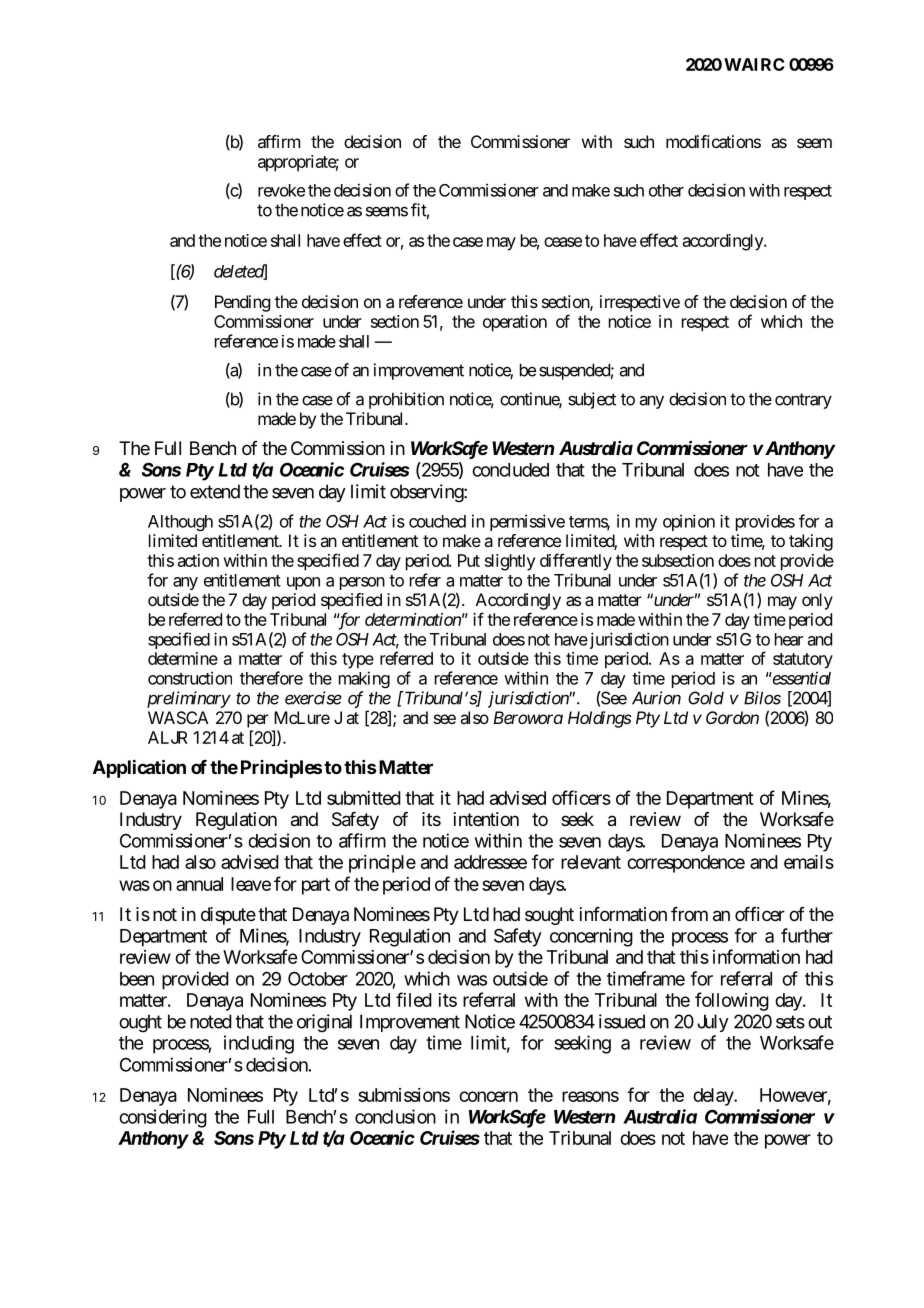 This document has width=924, height=1308. Describe the element at coordinates (437, 521) in the document. I see `couched` at that location.
